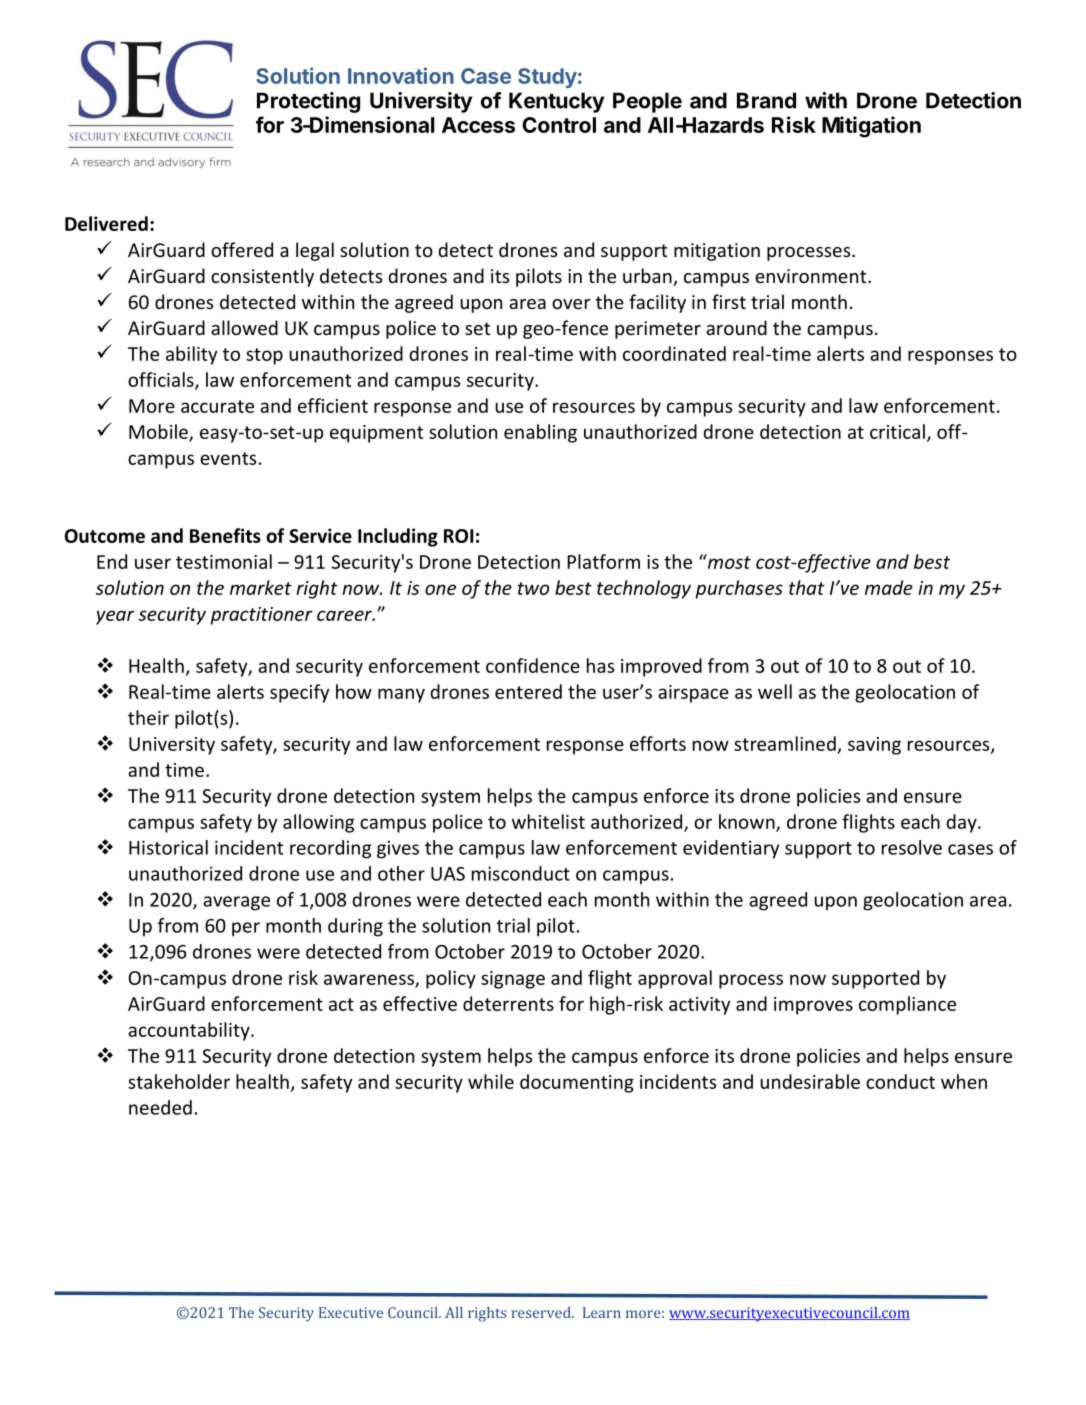  What do you see at coordinates (602, 1312) in the screenshot?
I see `Learn` at bounding box center [602, 1312].
